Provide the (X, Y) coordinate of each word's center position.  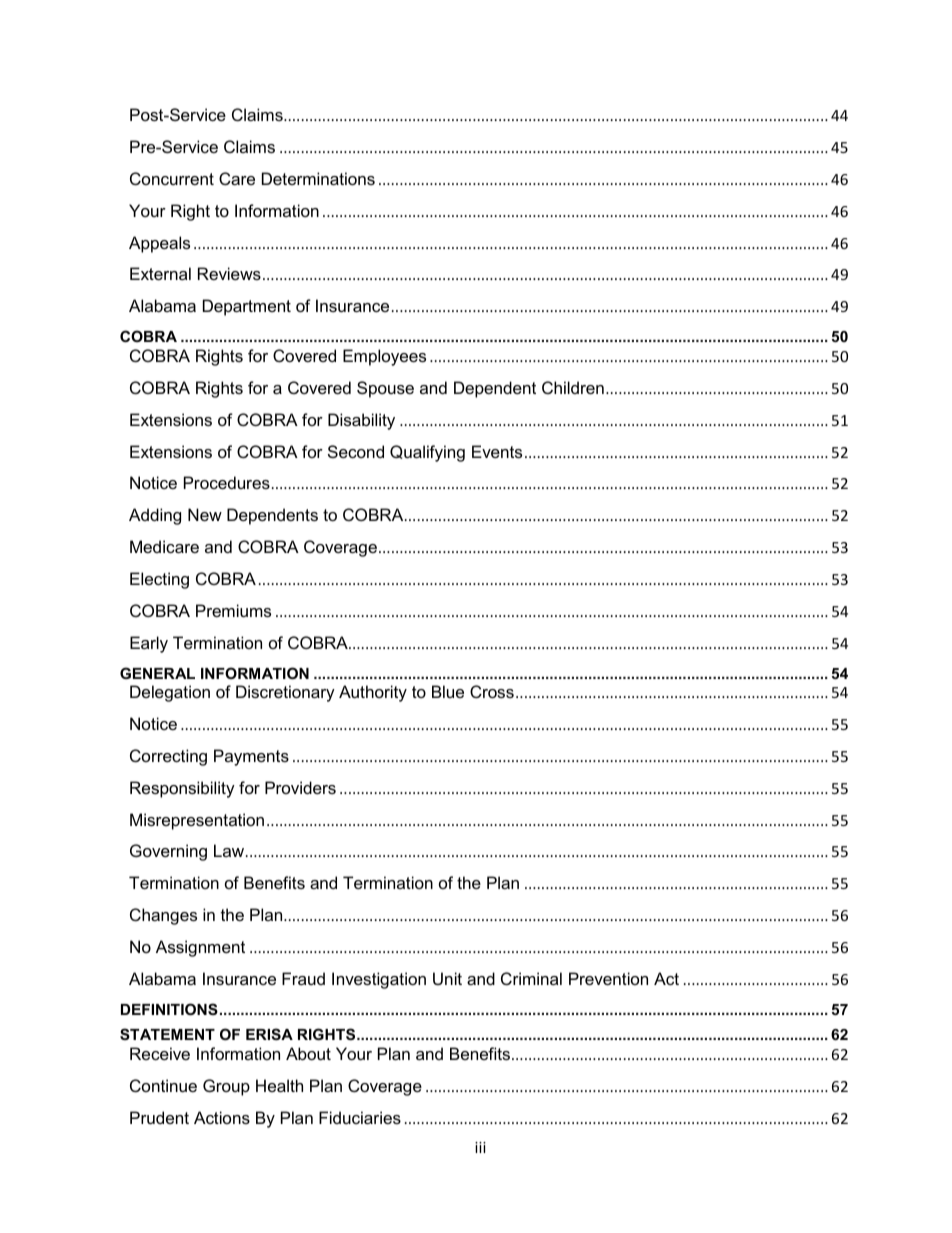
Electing (159, 580)
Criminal (531, 978)
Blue (448, 691)
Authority (373, 693)
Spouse (385, 389)
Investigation (379, 980)
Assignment (200, 948)
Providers (300, 787)
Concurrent (172, 178)
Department (247, 307)
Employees (384, 357)
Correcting (168, 757)
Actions (222, 1117)
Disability (361, 421)
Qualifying (427, 453)
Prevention (608, 978)
